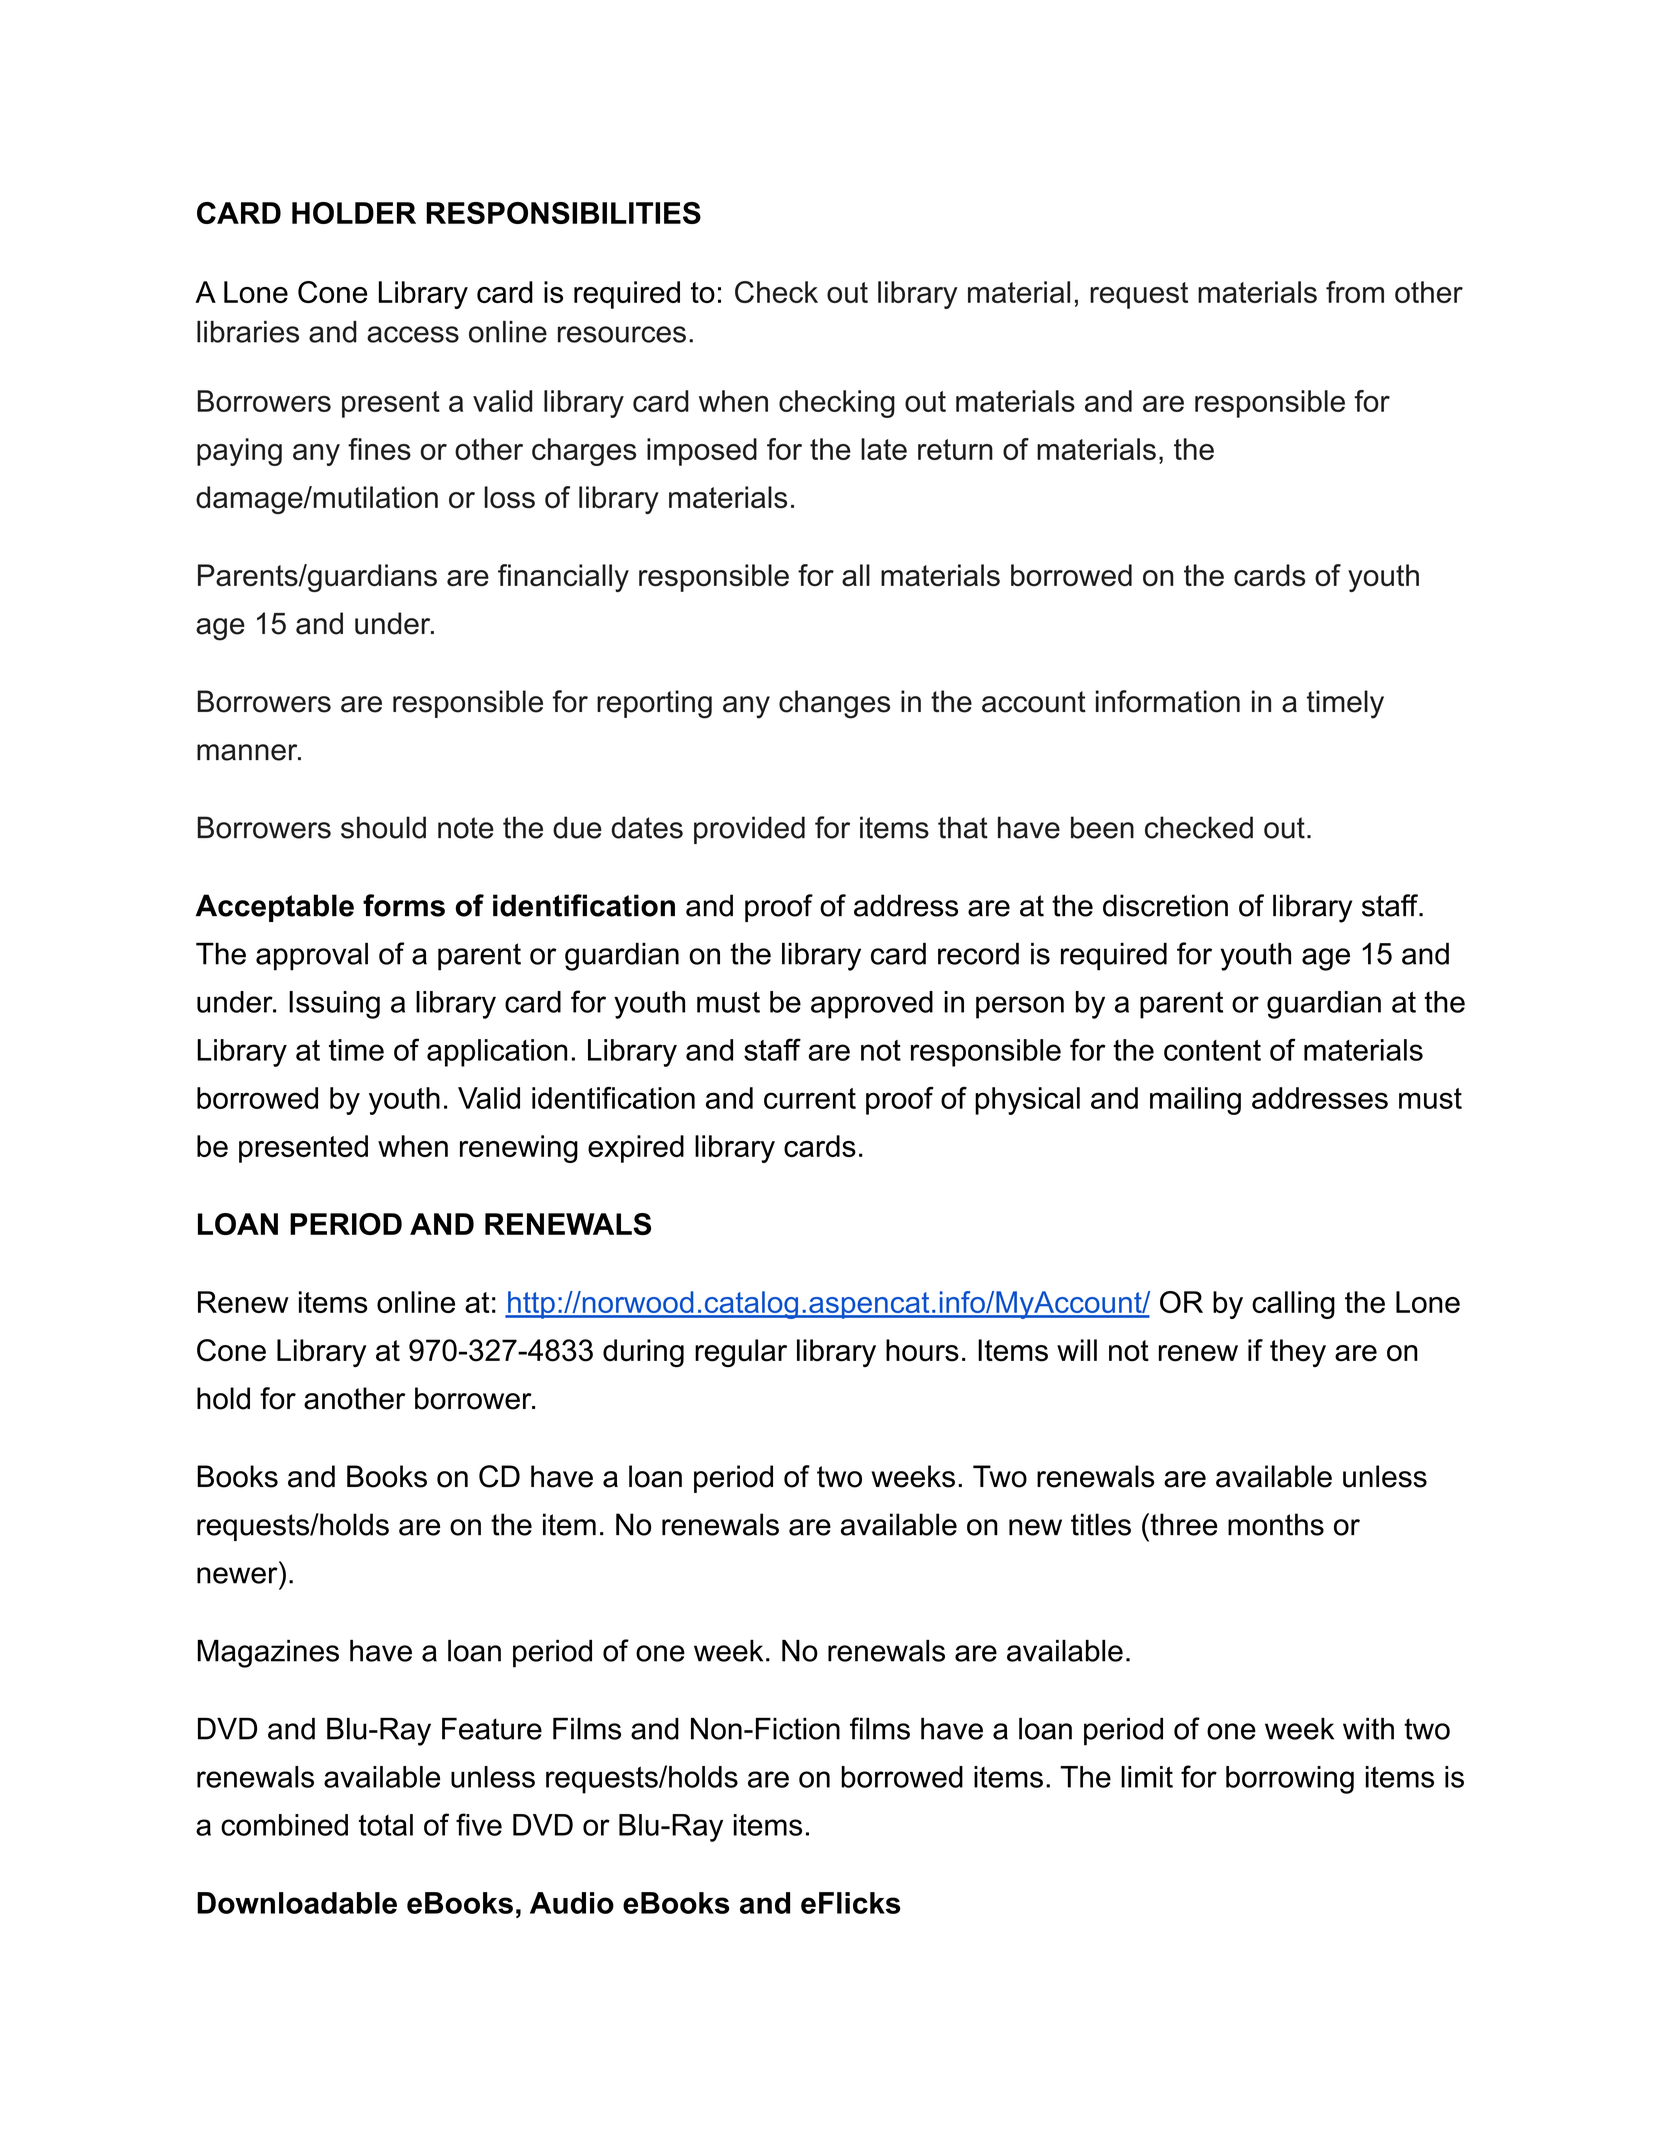 This image has height=2152, width=1663. Describe the element at coordinates (334, 1005) in the image. I see `Issuing` at that location.
